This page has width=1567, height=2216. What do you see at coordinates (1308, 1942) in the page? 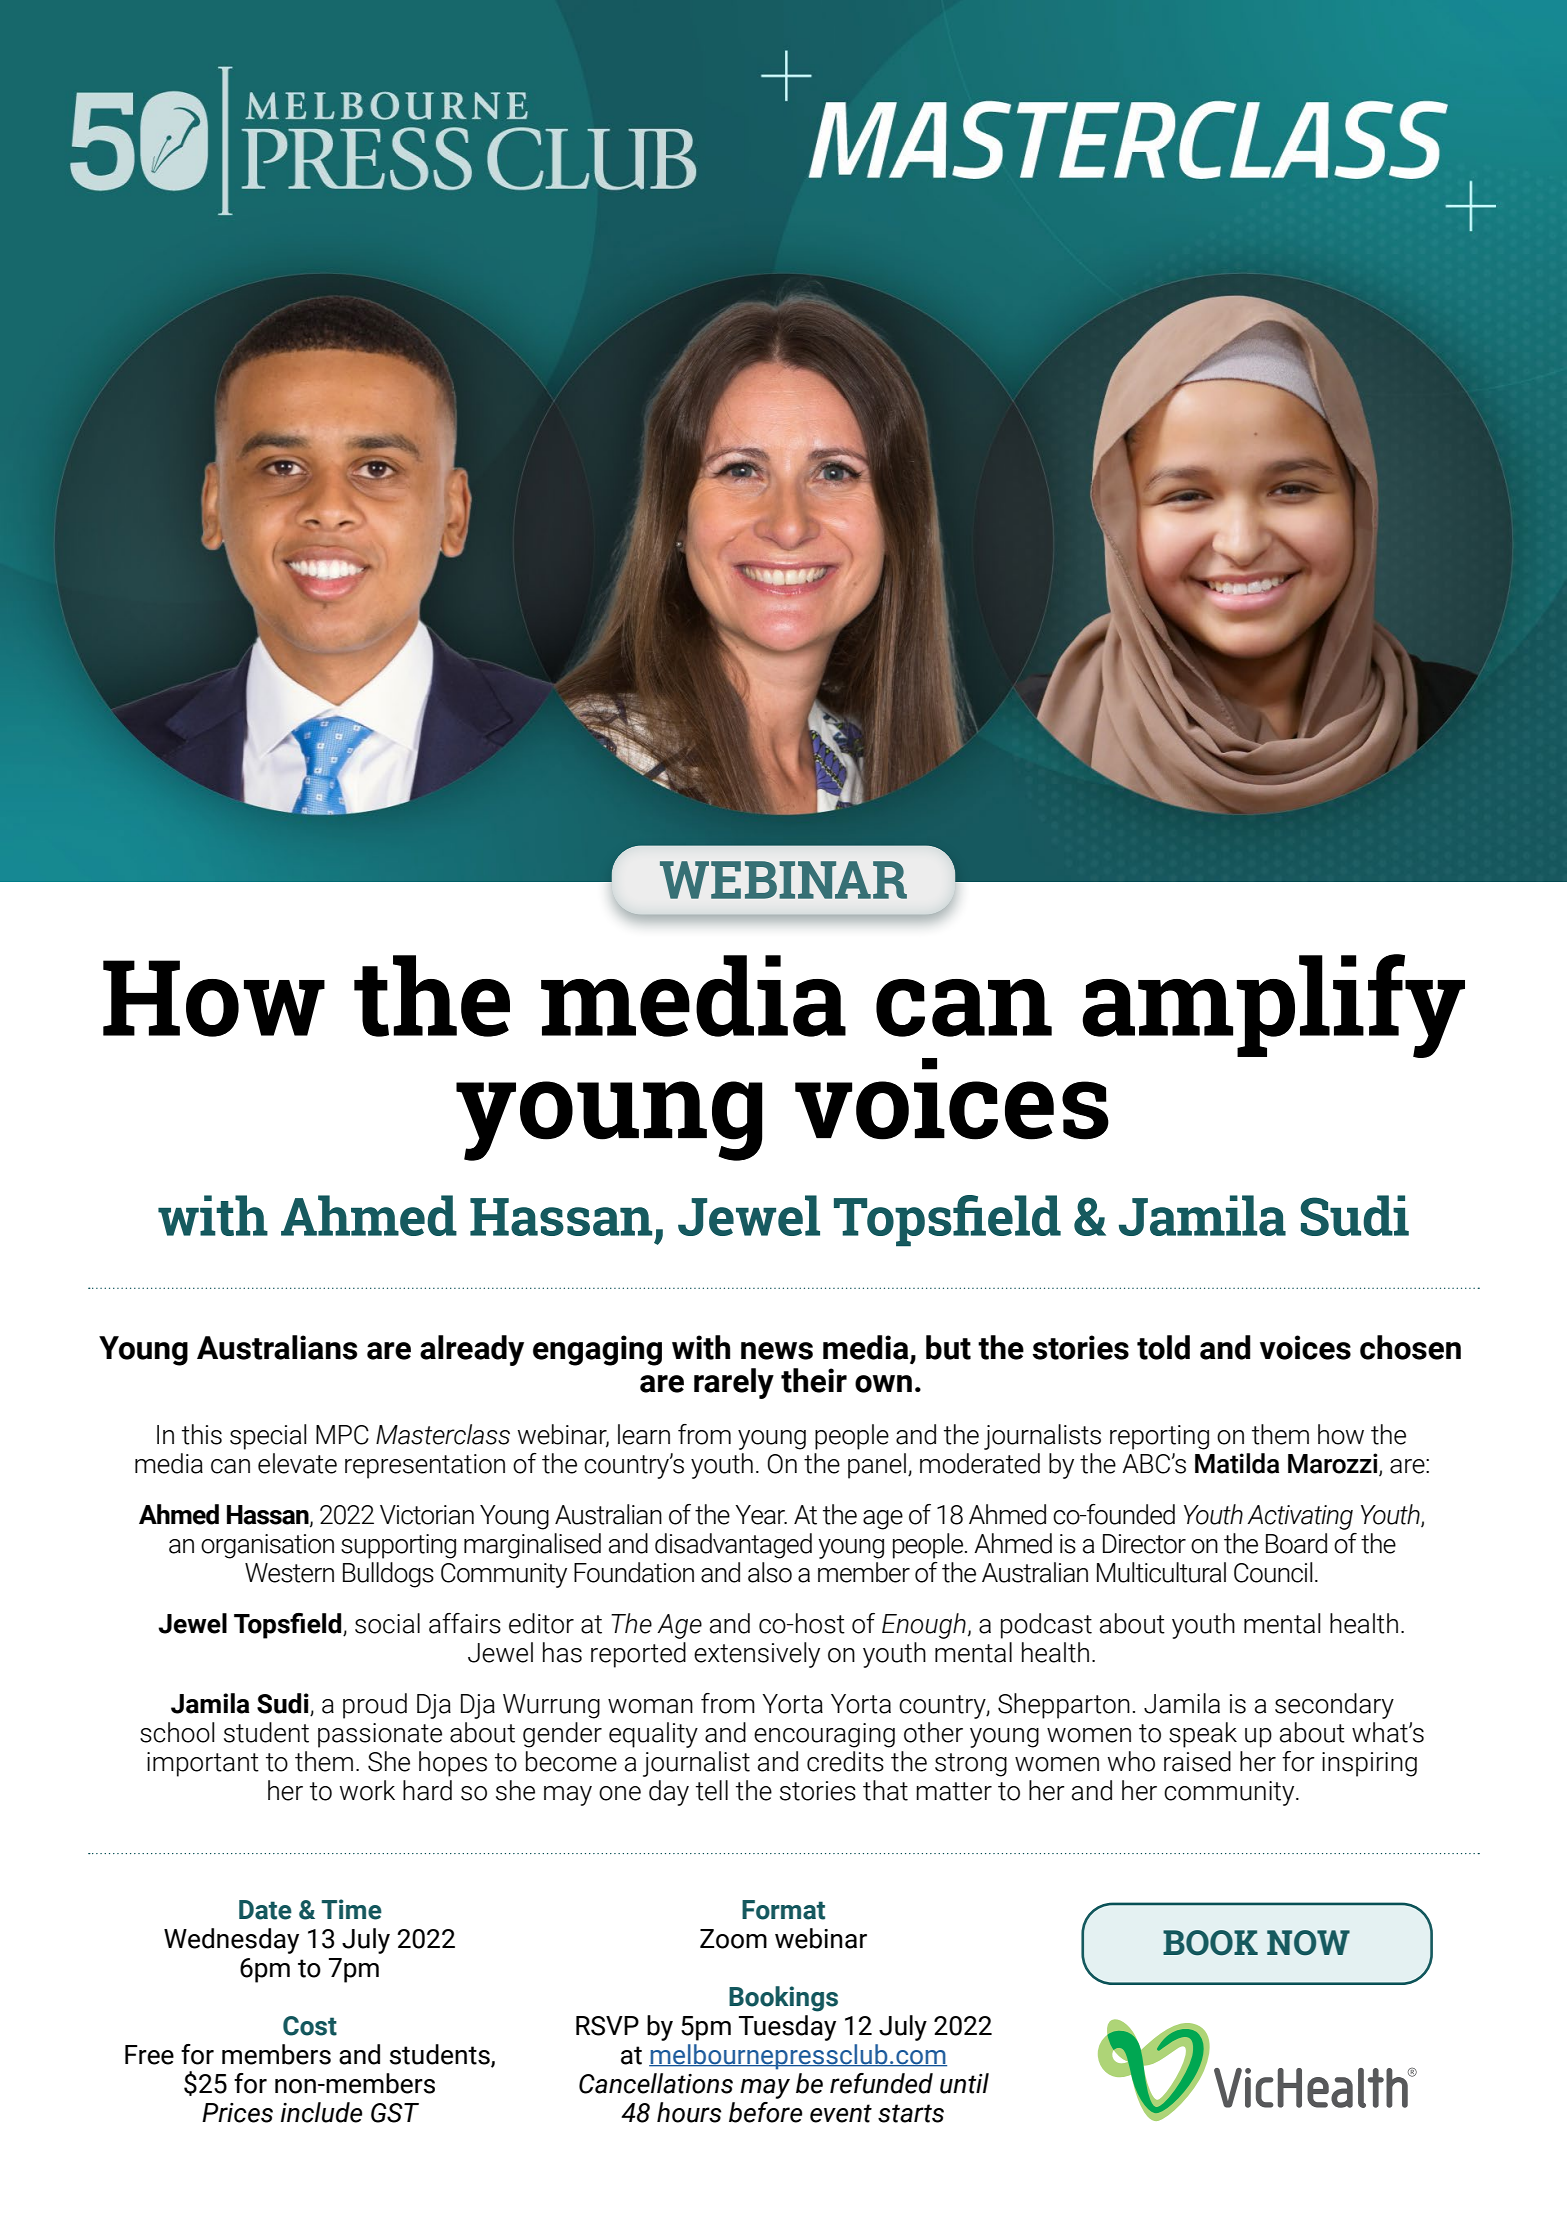
I see `NOW` at bounding box center [1308, 1942].
